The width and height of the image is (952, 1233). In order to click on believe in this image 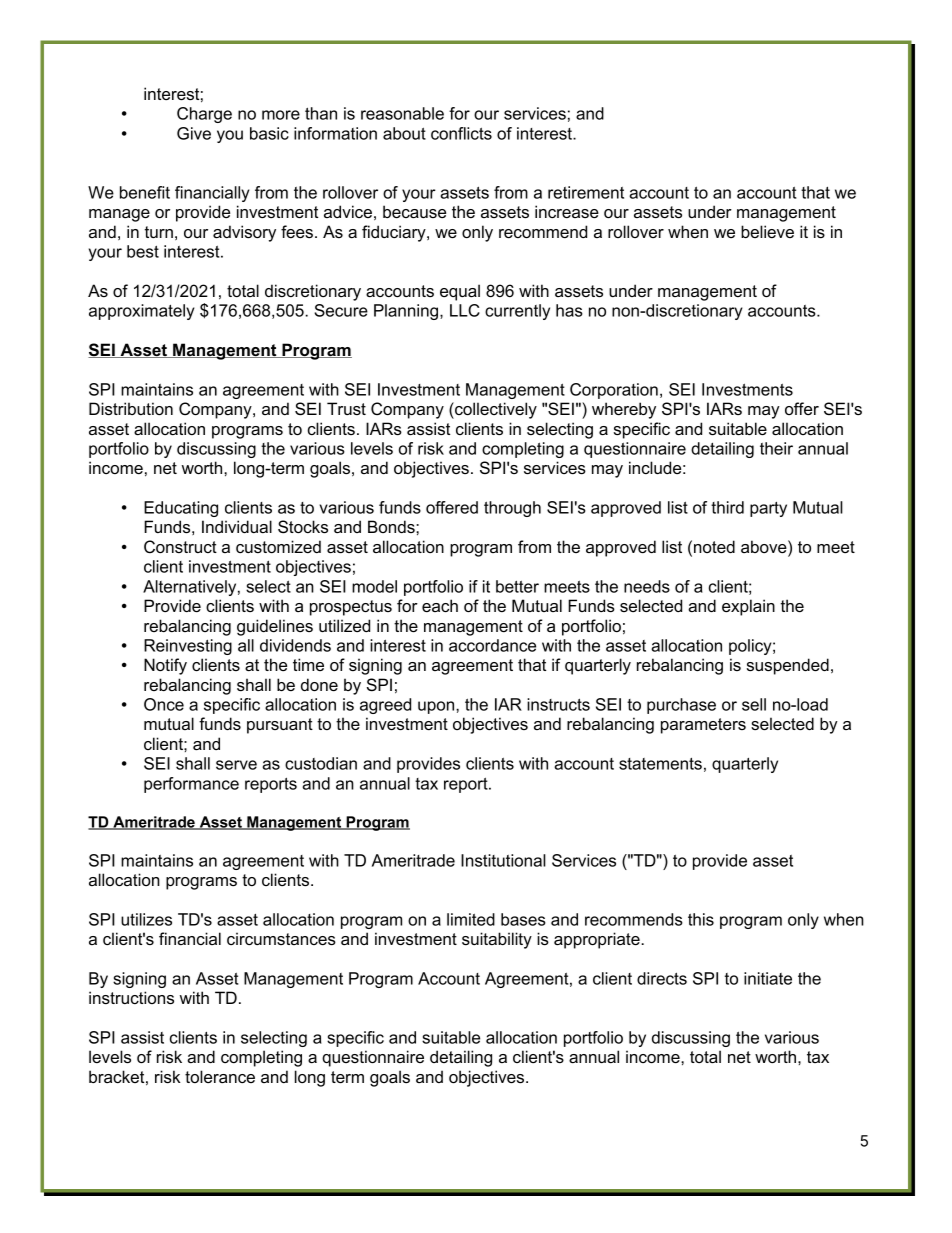, I will do `click(767, 231)`.
